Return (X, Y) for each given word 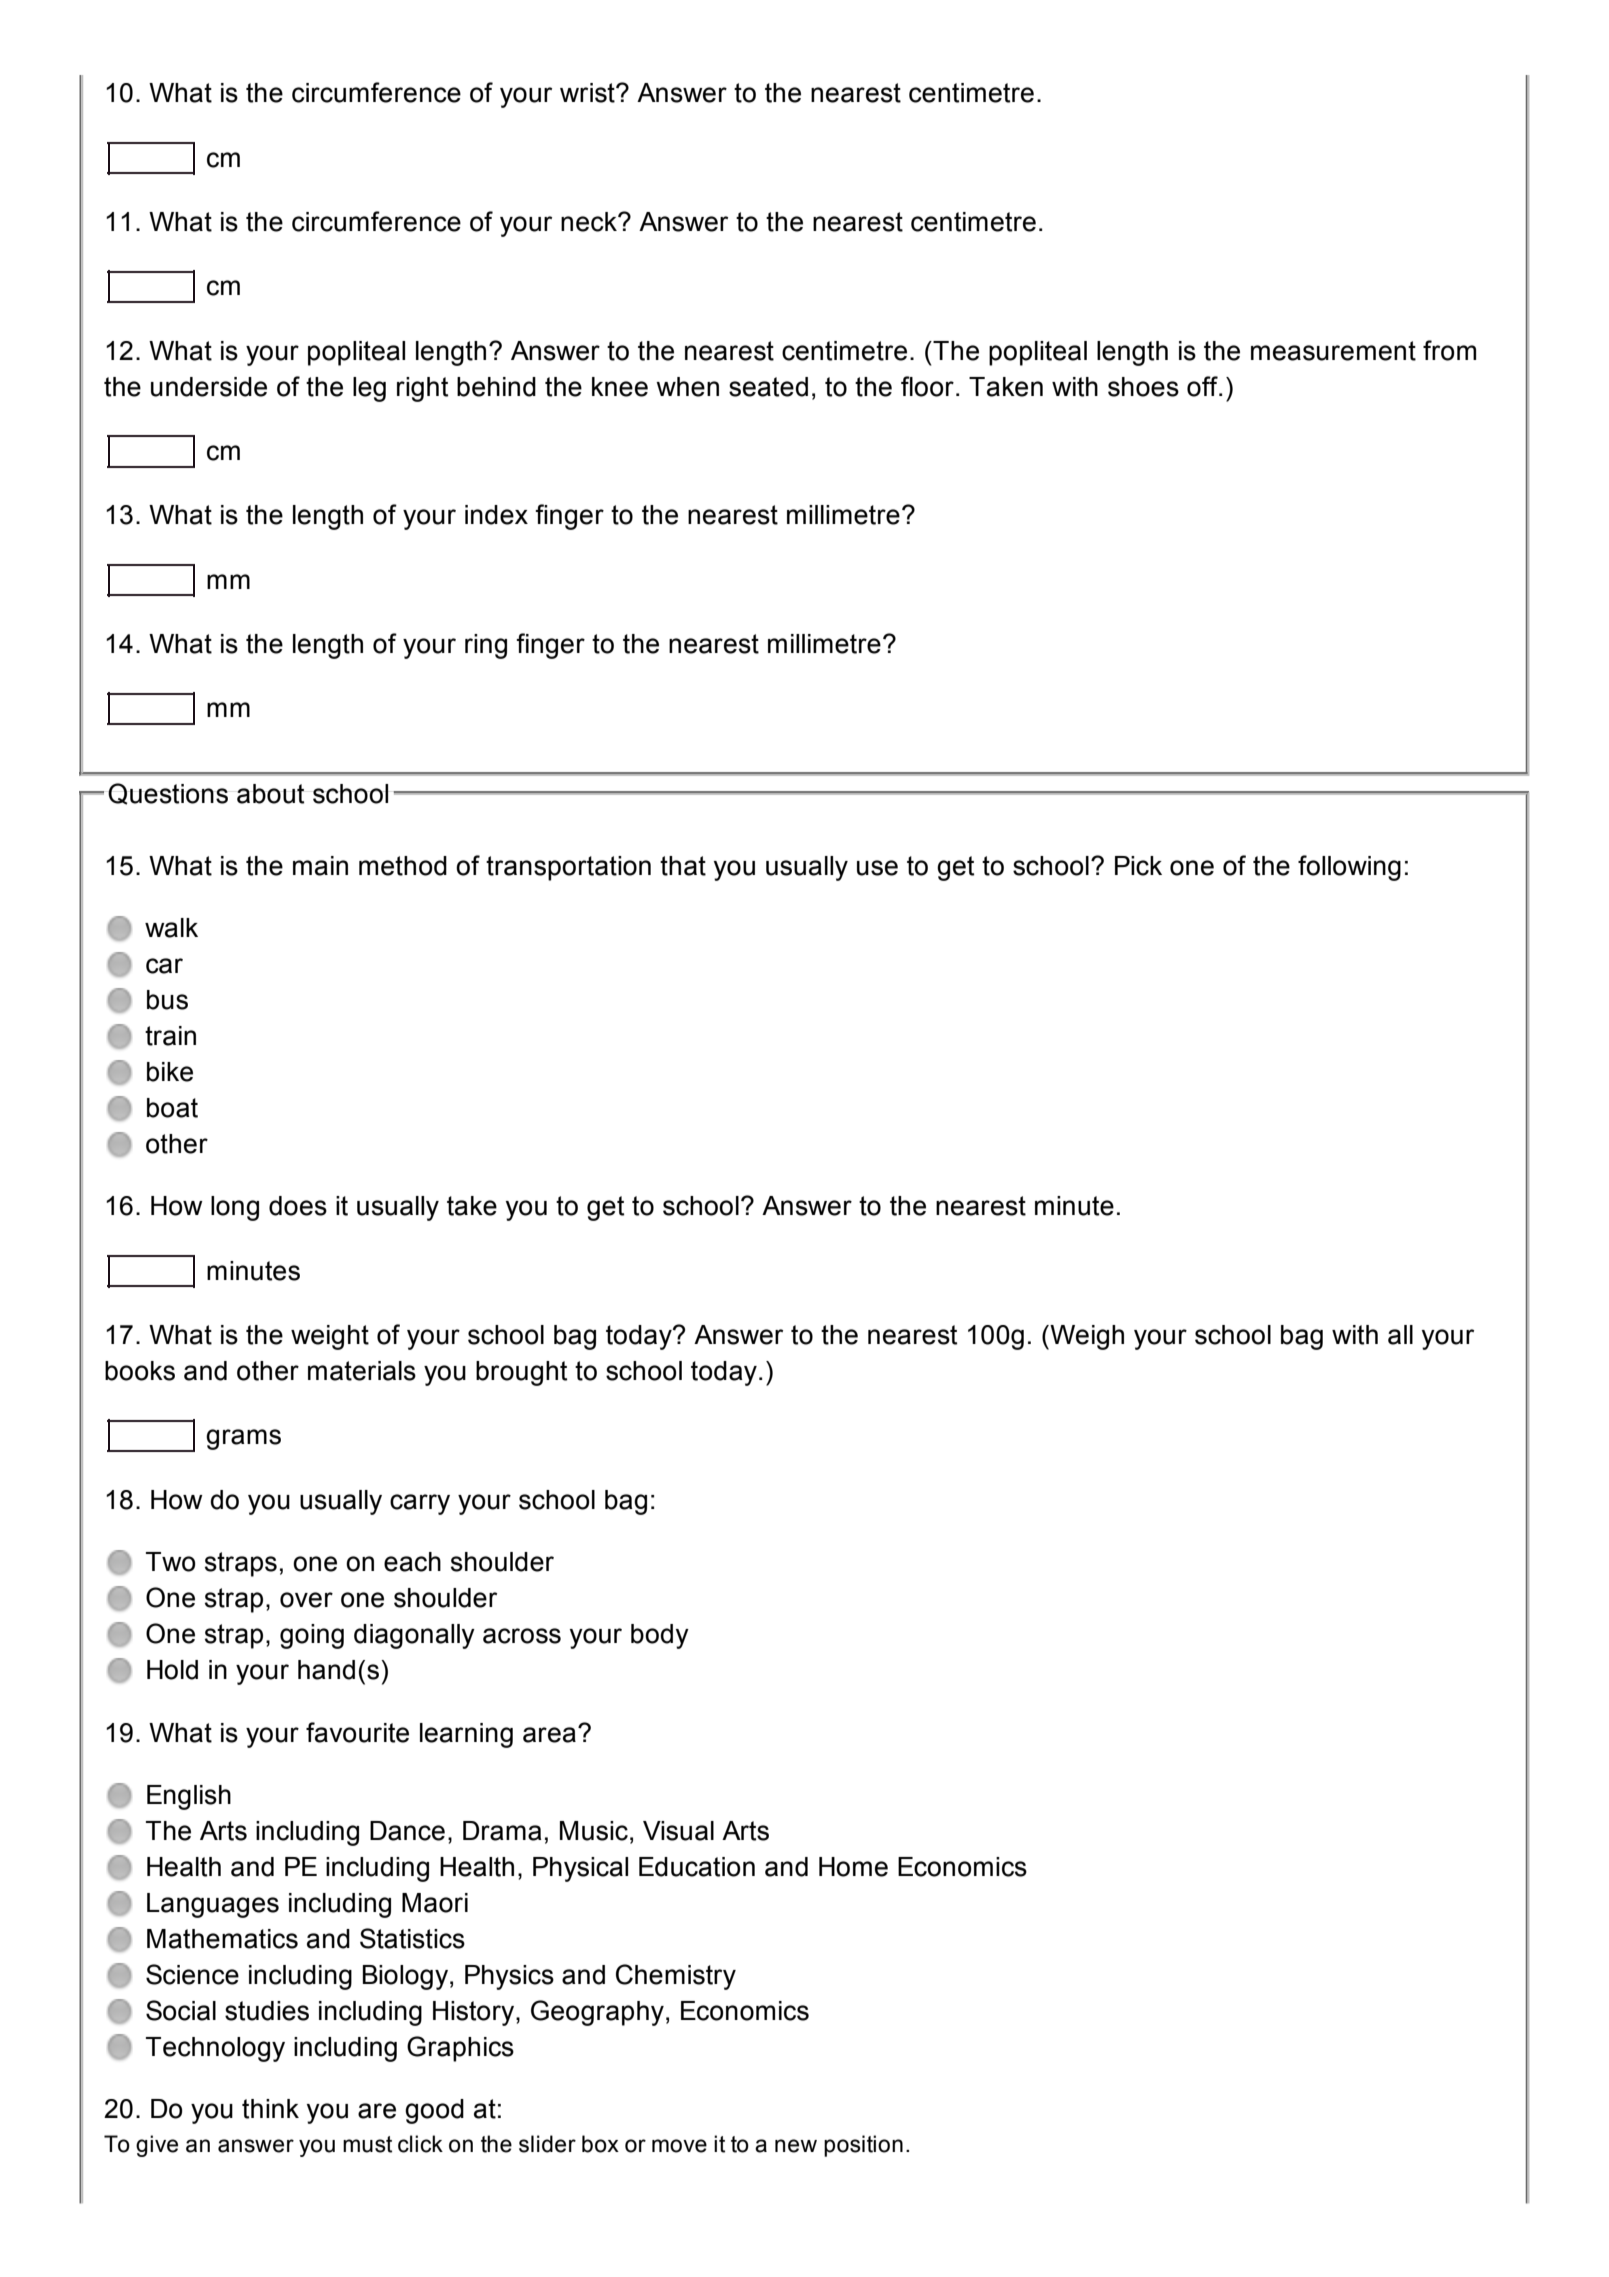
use (877, 868)
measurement (1333, 351)
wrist (588, 93)
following (1349, 868)
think (270, 2109)
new (796, 2146)
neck (590, 222)
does (298, 1206)
